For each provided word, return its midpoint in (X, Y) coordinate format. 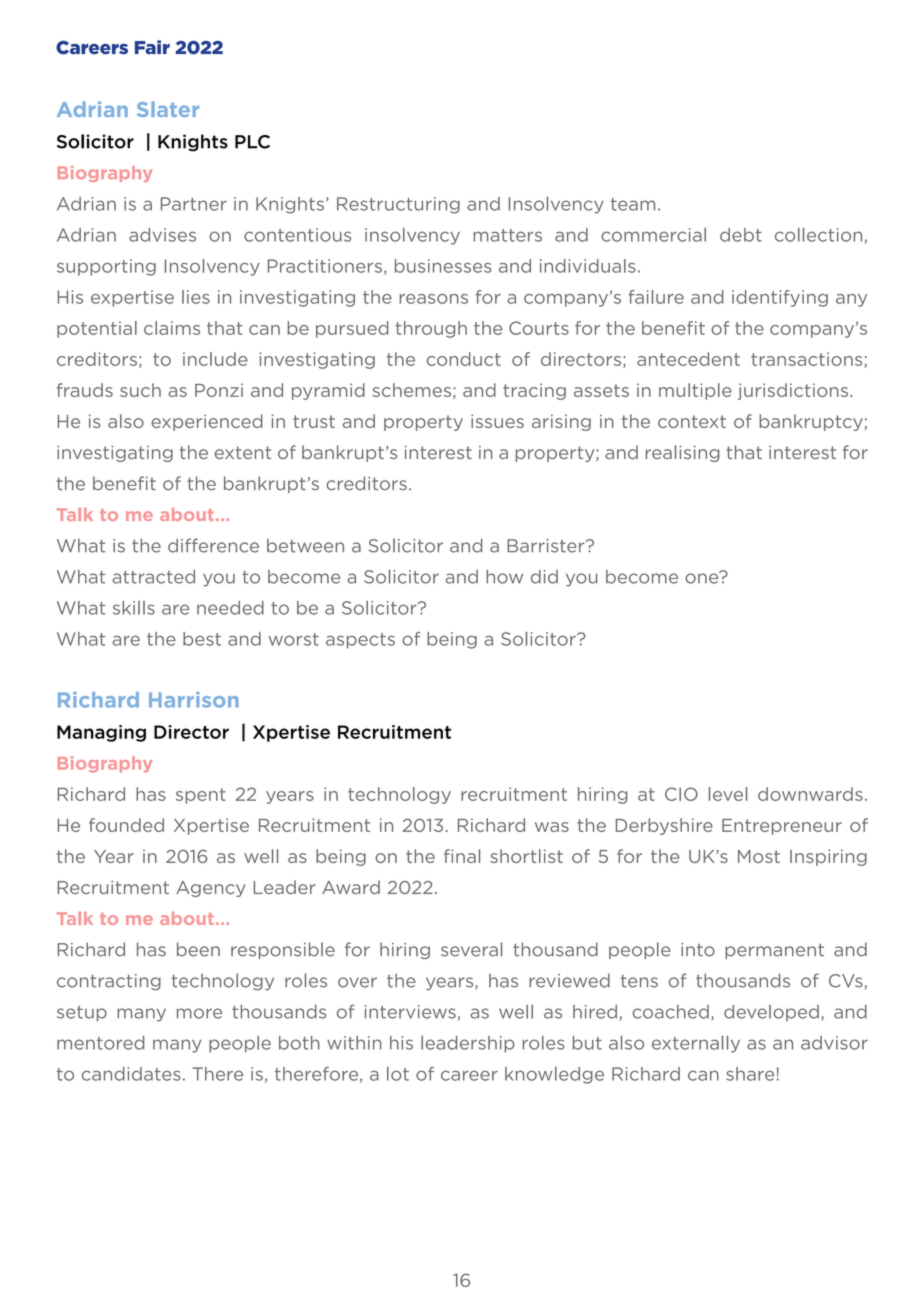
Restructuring (398, 205)
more (199, 1013)
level (728, 794)
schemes (412, 390)
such (140, 390)
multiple (695, 391)
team (633, 204)
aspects (360, 641)
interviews (410, 1012)
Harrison (194, 700)
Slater (168, 109)
